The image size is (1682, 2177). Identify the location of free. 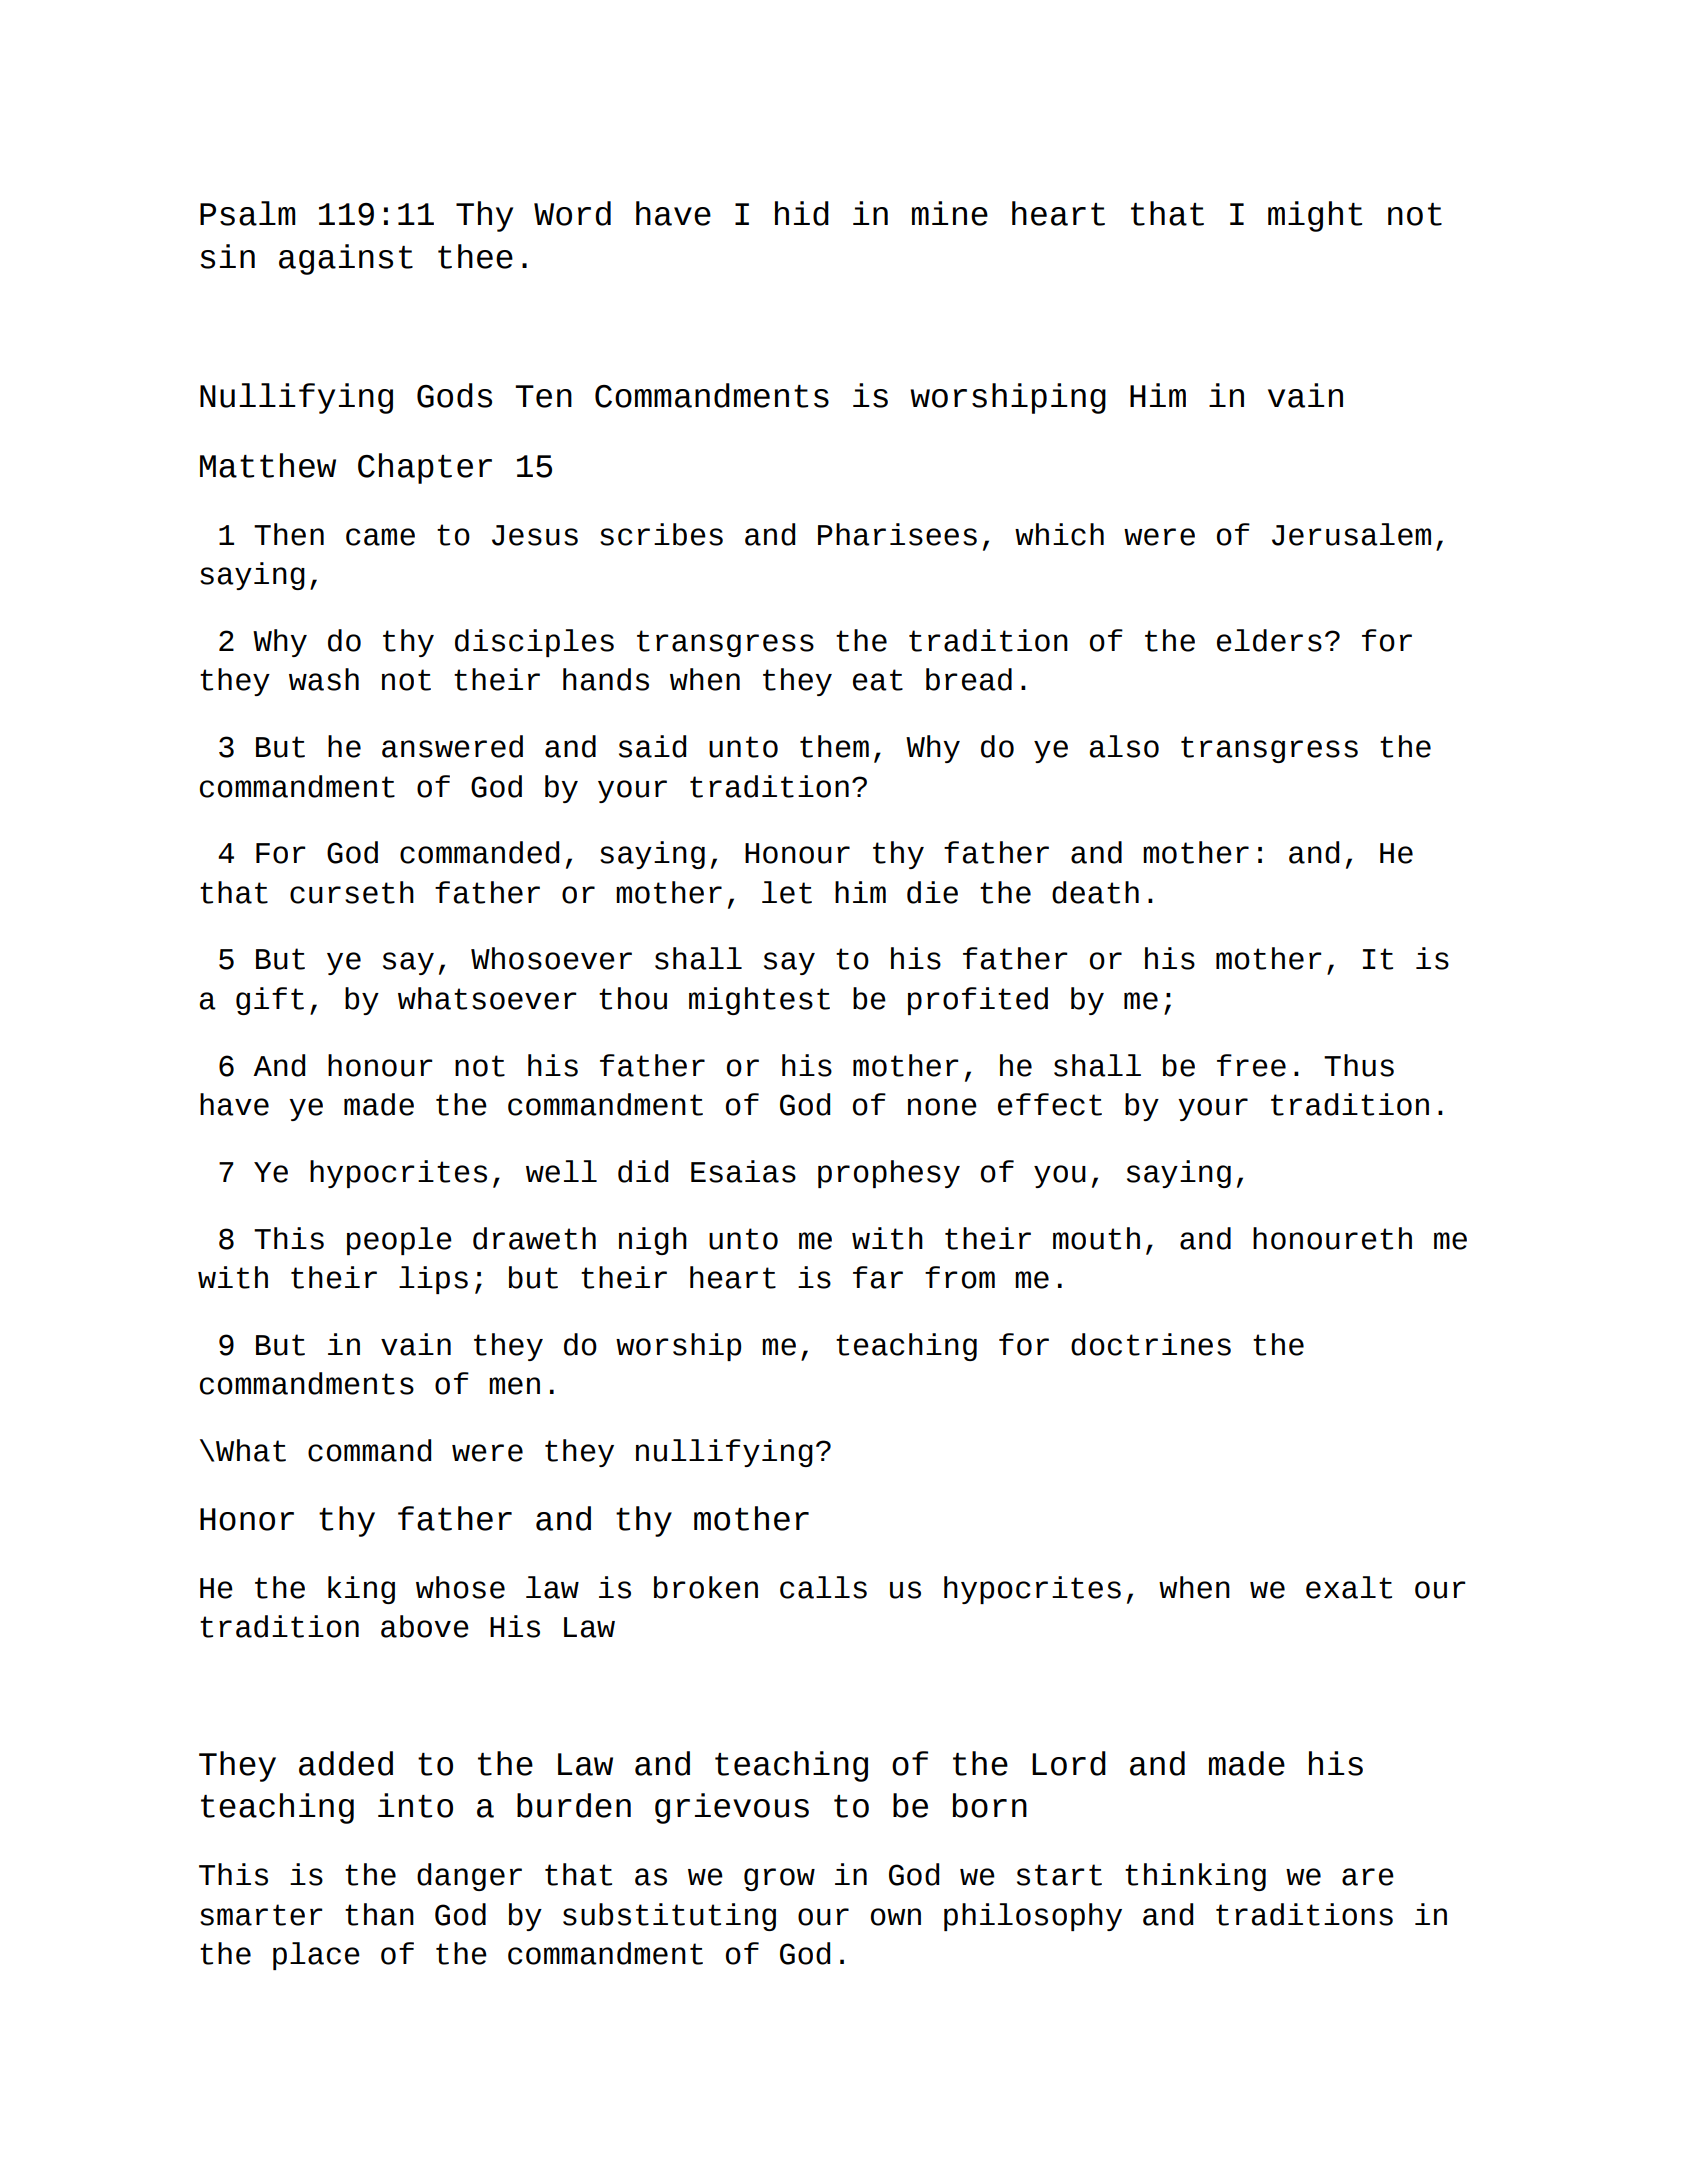
(1251, 1065).
